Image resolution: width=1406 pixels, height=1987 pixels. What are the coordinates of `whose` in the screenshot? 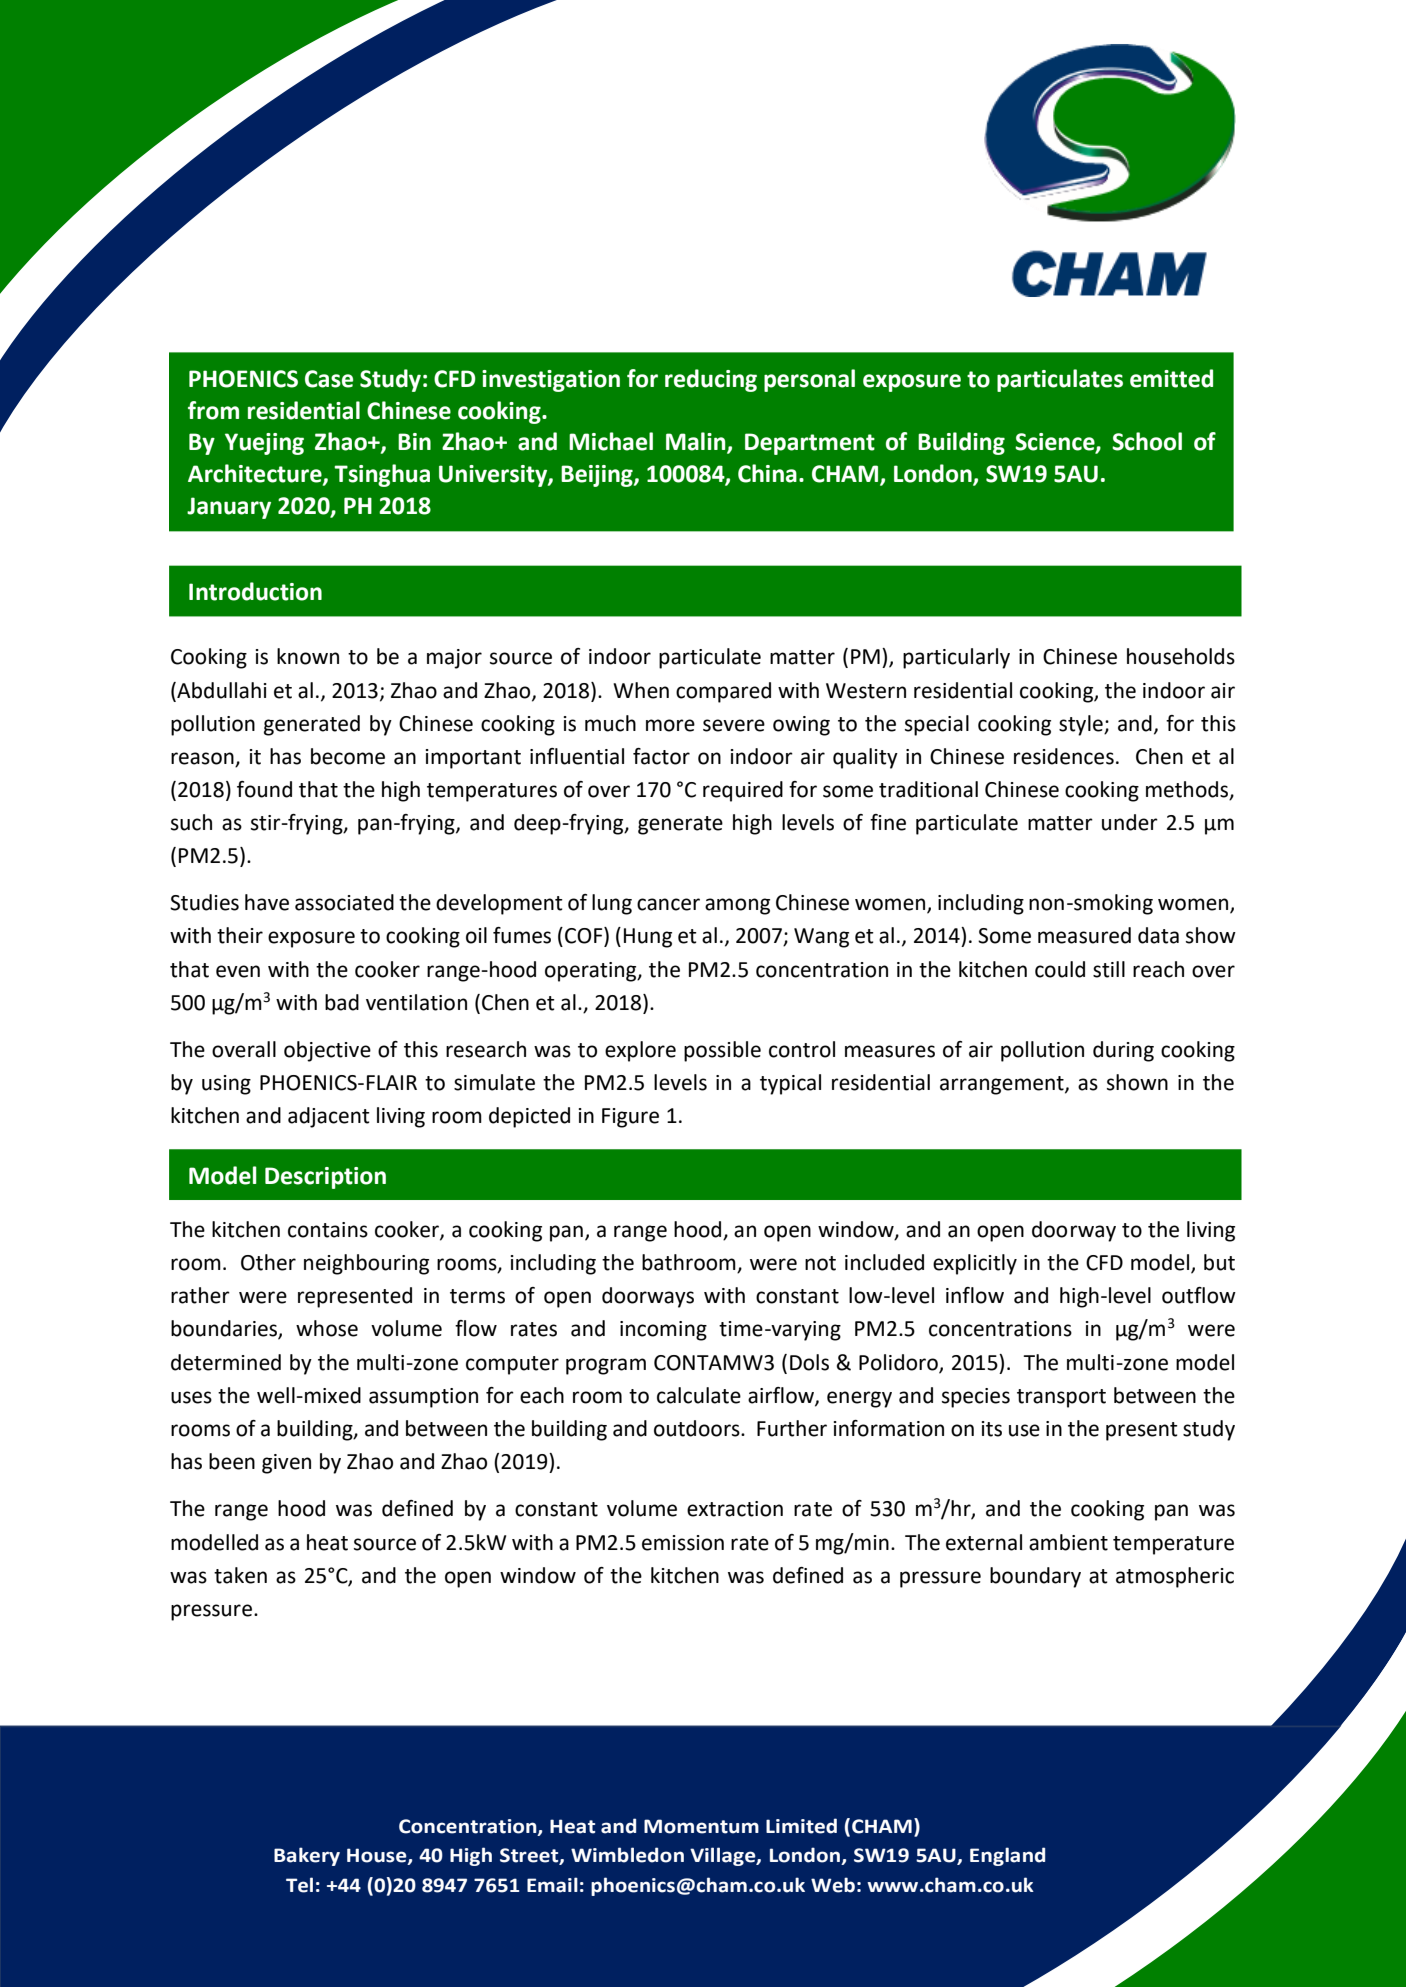 It's located at (327, 1328).
